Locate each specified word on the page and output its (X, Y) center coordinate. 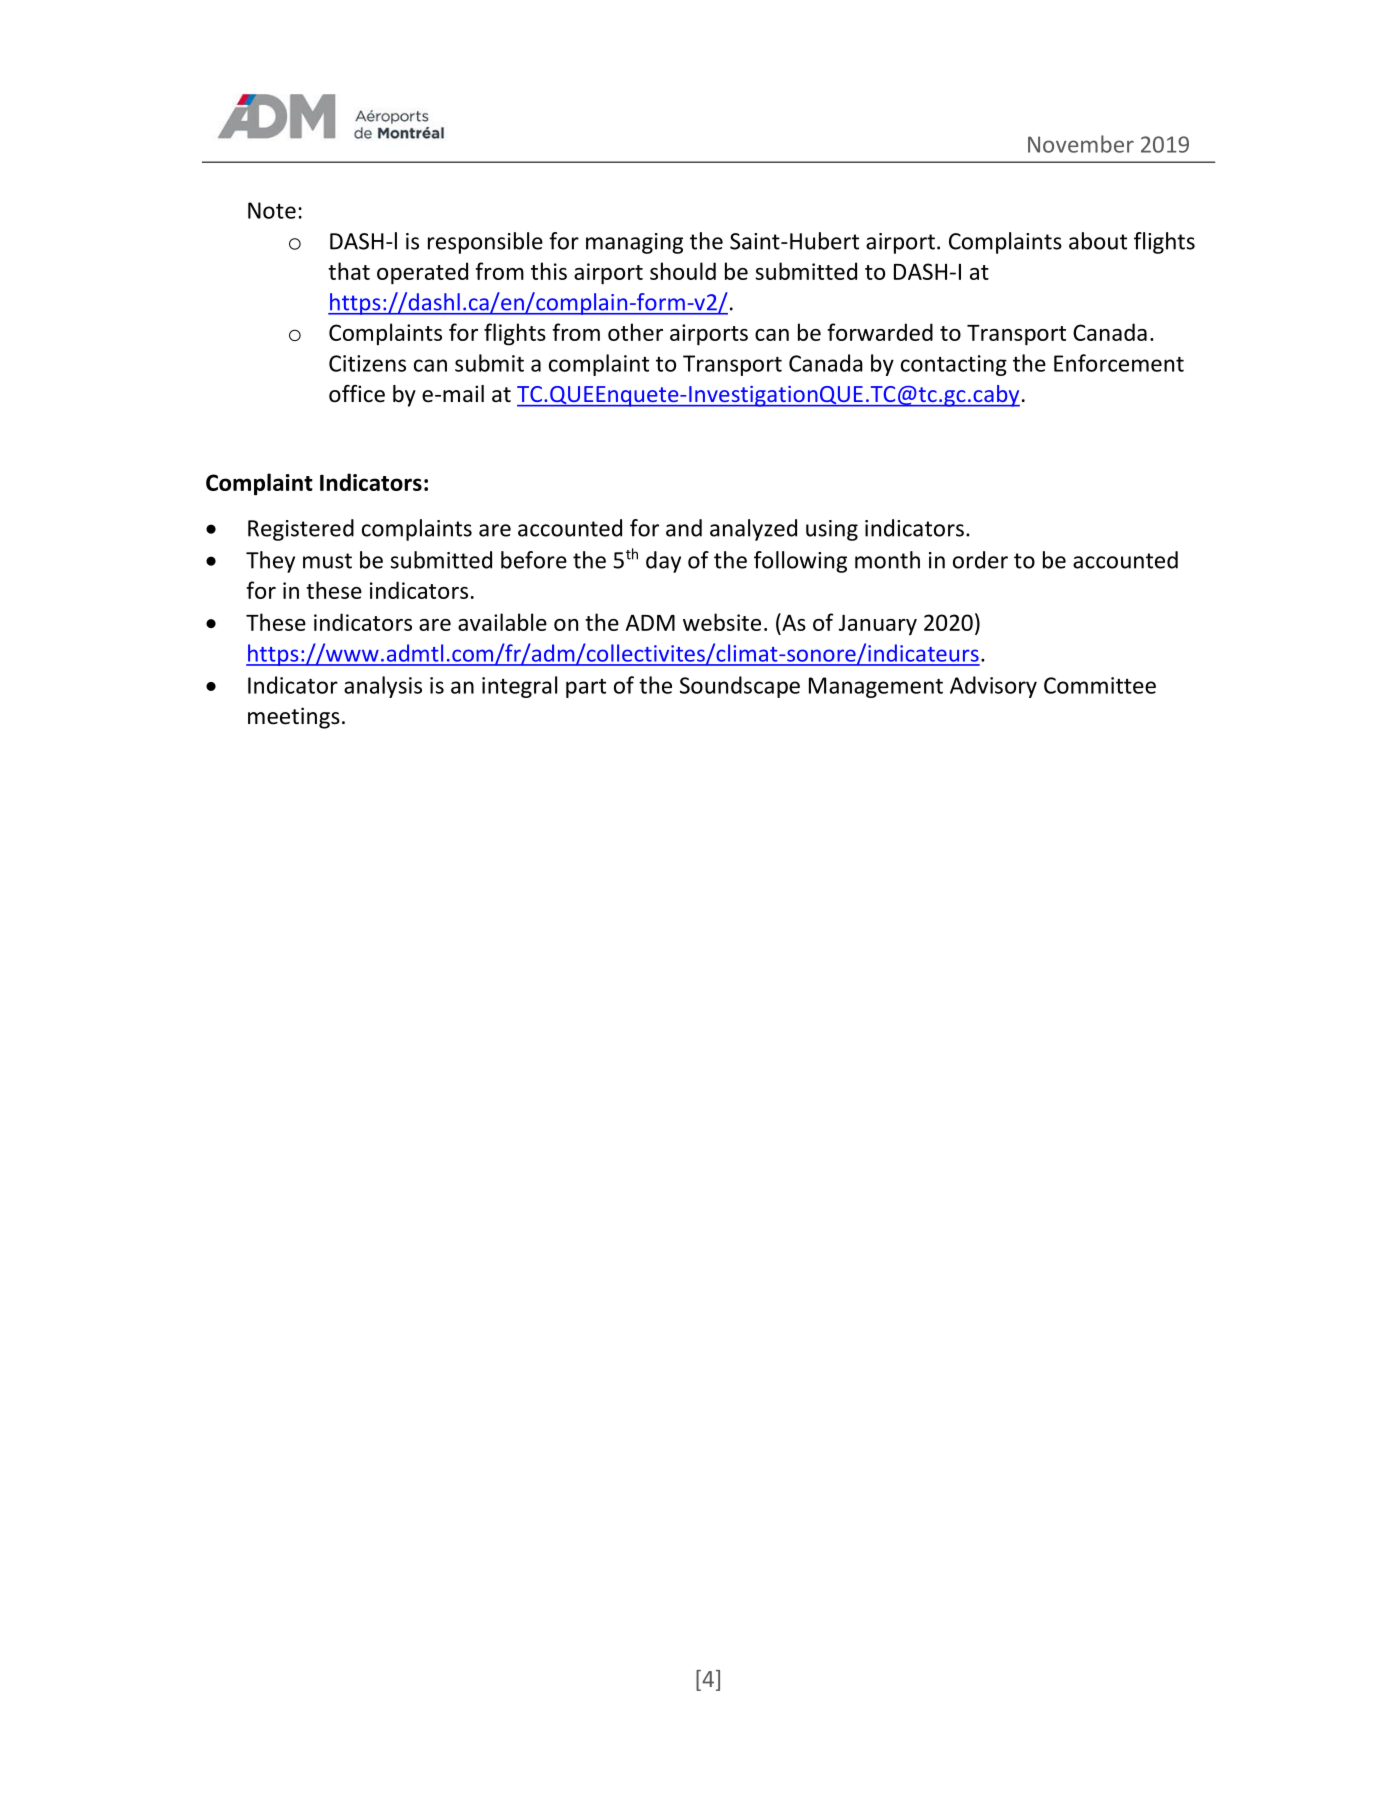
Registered (301, 530)
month (887, 560)
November (1081, 144)
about (1098, 241)
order (980, 560)
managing (634, 243)
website (722, 622)
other (635, 332)
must (327, 561)
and (684, 528)
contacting (954, 365)
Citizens (367, 363)
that (349, 271)
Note (272, 210)
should (683, 271)
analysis (383, 687)
